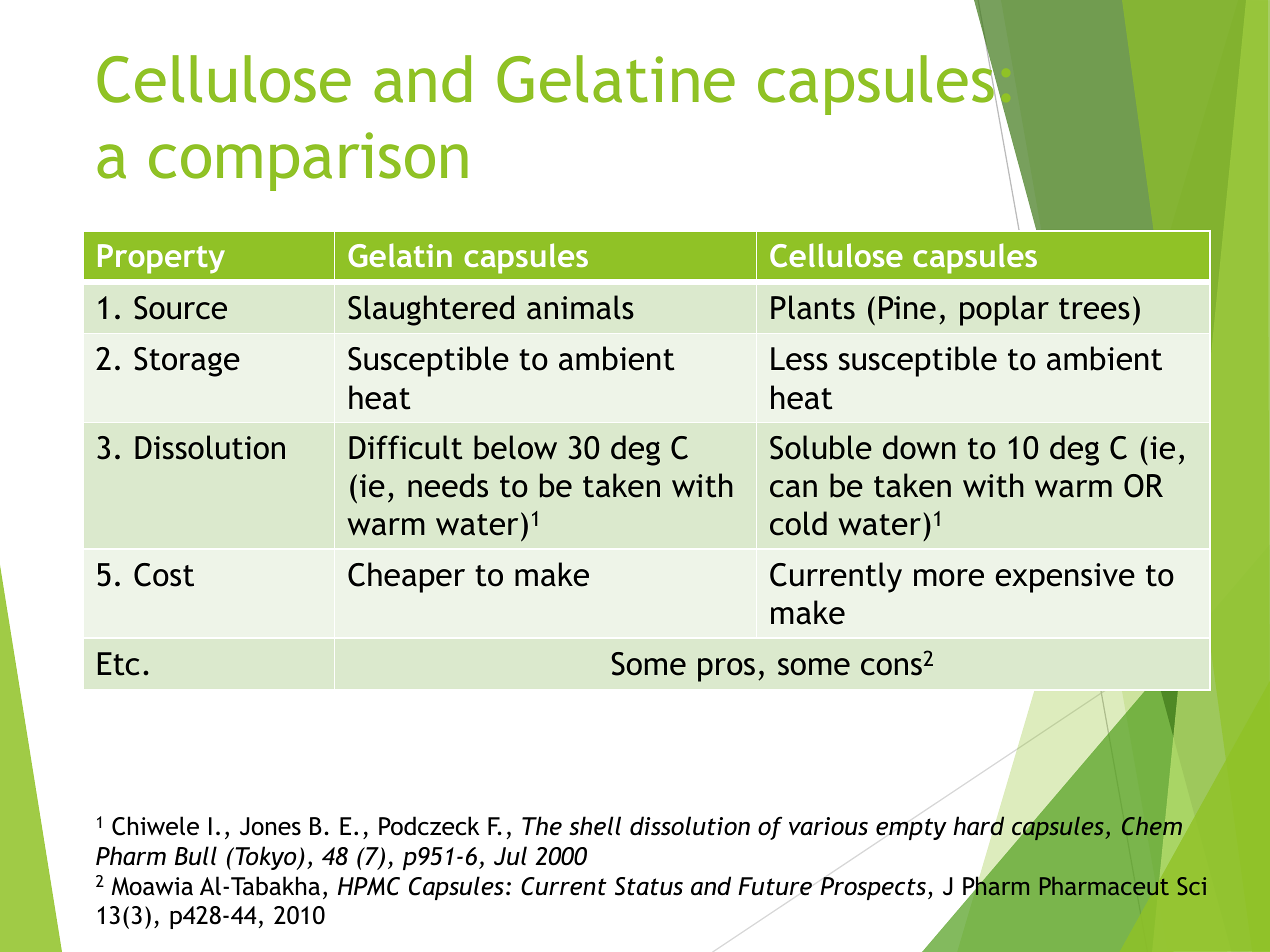 The height and width of the screenshot is (952, 1270). What do you see at coordinates (1094, 309) in the screenshot?
I see `trees` at bounding box center [1094, 309].
